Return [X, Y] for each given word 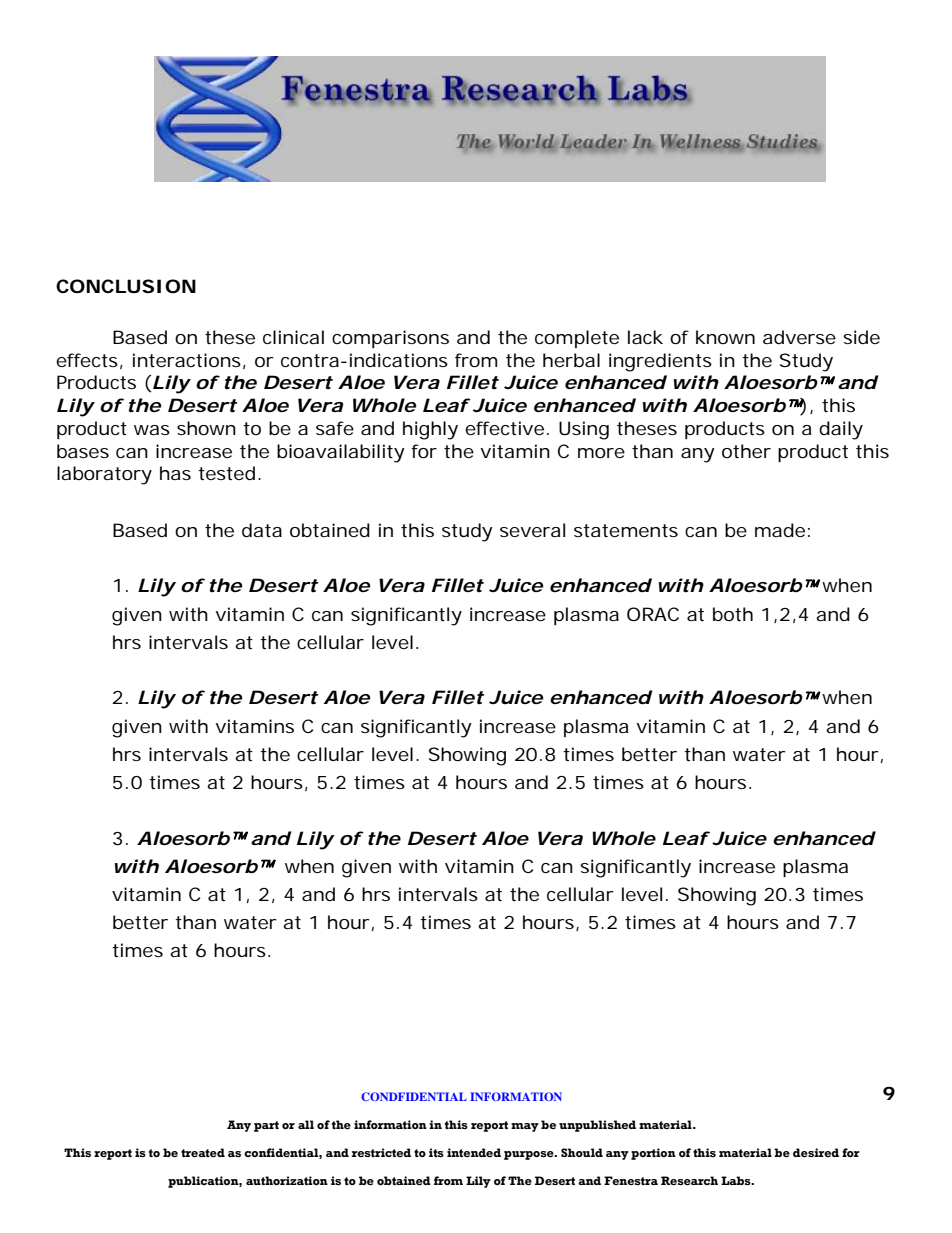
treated [203, 1152]
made [780, 530]
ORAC [653, 614]
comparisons [390, 339]
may [525, 1127]
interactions [187, 360]
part [266, 1126]
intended [474, 1152]
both [733, 614]
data [262, 530]
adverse [799, 337]
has [175, 473]
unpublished [597, 1126]
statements [626, 530]
